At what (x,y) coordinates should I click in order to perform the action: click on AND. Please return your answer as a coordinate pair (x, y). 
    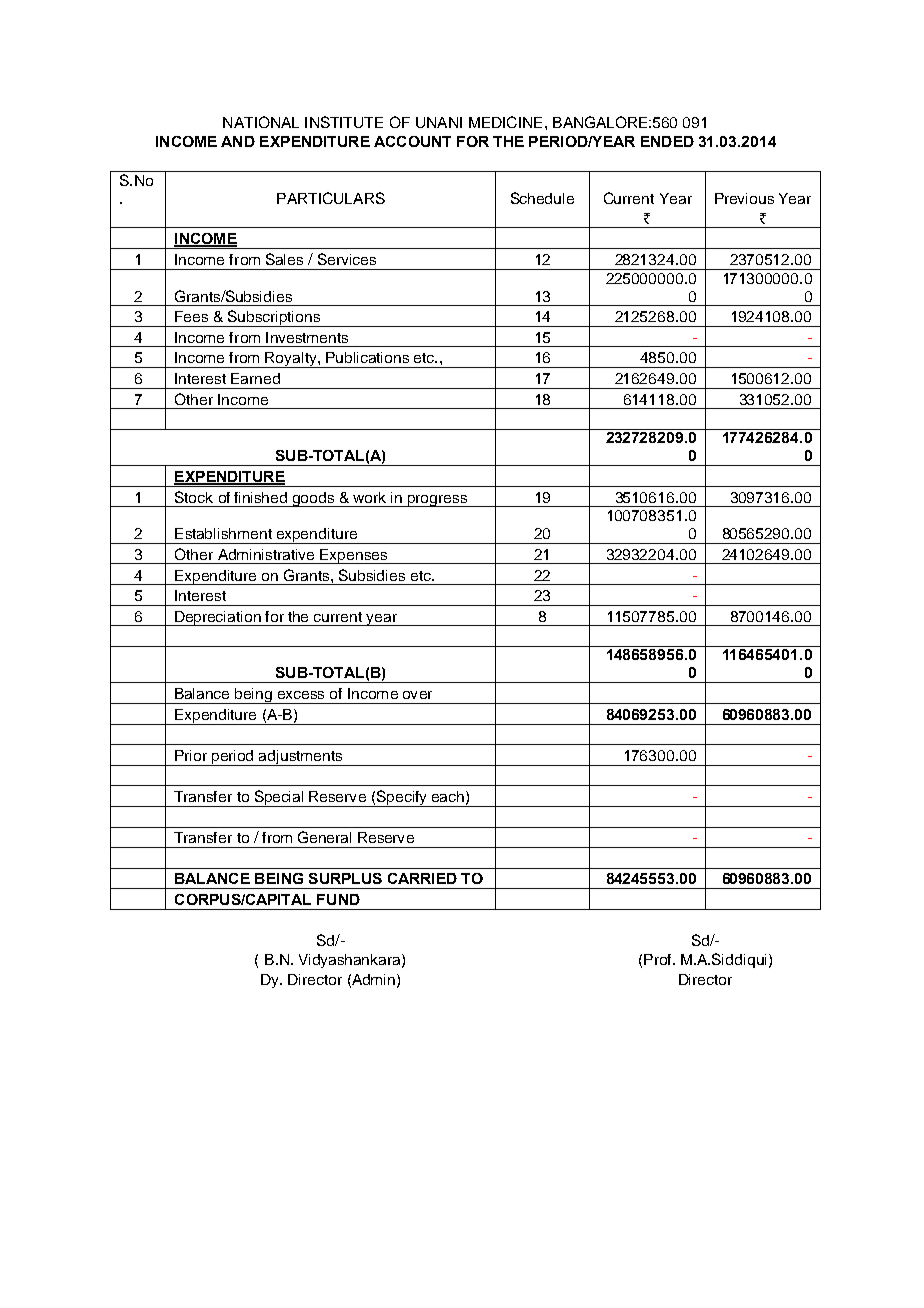
    Looking at the image, I should click on (238, 141).
